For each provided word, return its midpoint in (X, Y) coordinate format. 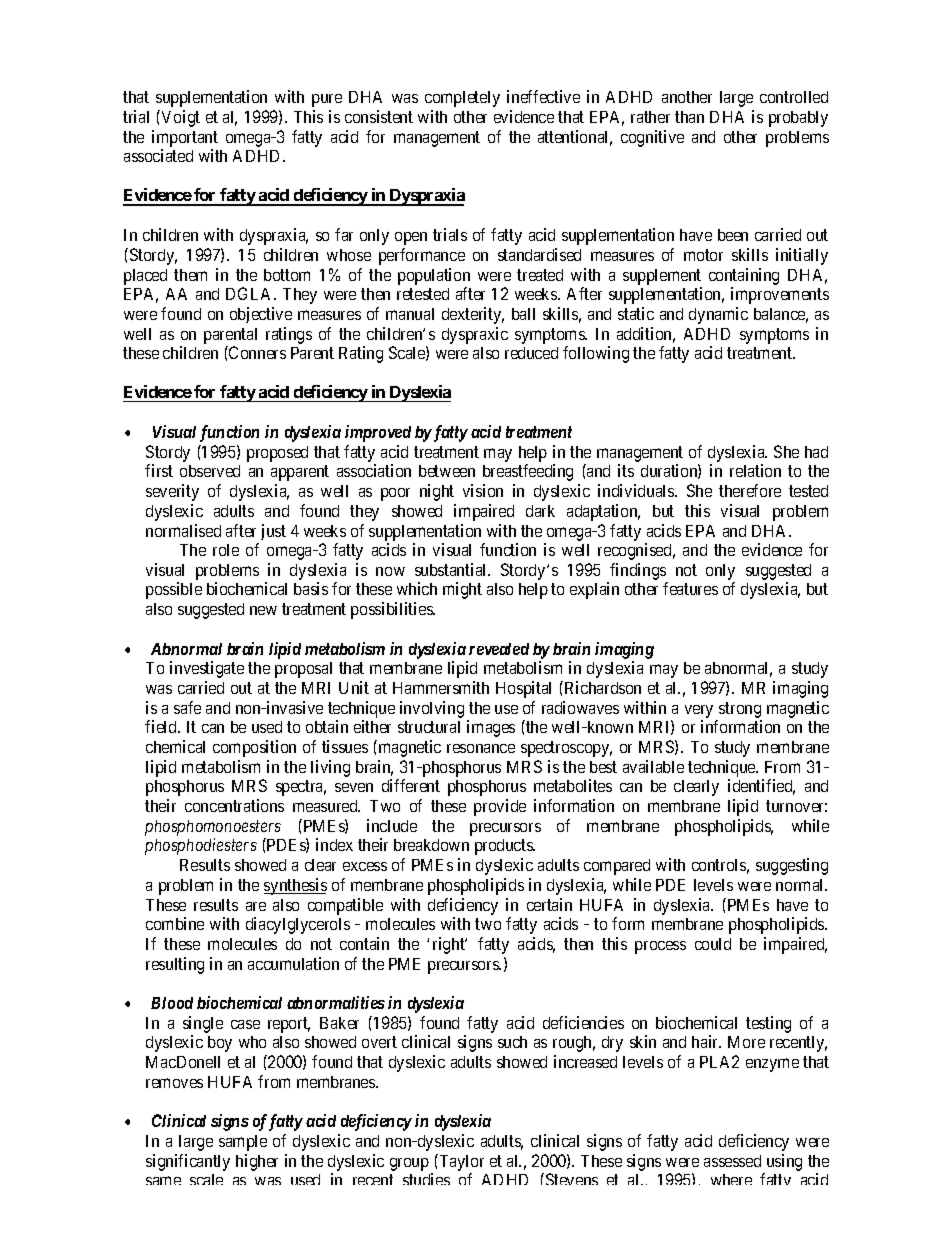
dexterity (473, 315)
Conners (256, 352)
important (185, 138)
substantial (452, 569)
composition (254, 748)
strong (740, 710)
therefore (750, 490)
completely (462, 99)
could (713, 944)
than (689, 117)
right (450, 945)
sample (243, 1143)
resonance (481, 748)
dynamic (718, 315)
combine (175, 923)
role (226, 550)
